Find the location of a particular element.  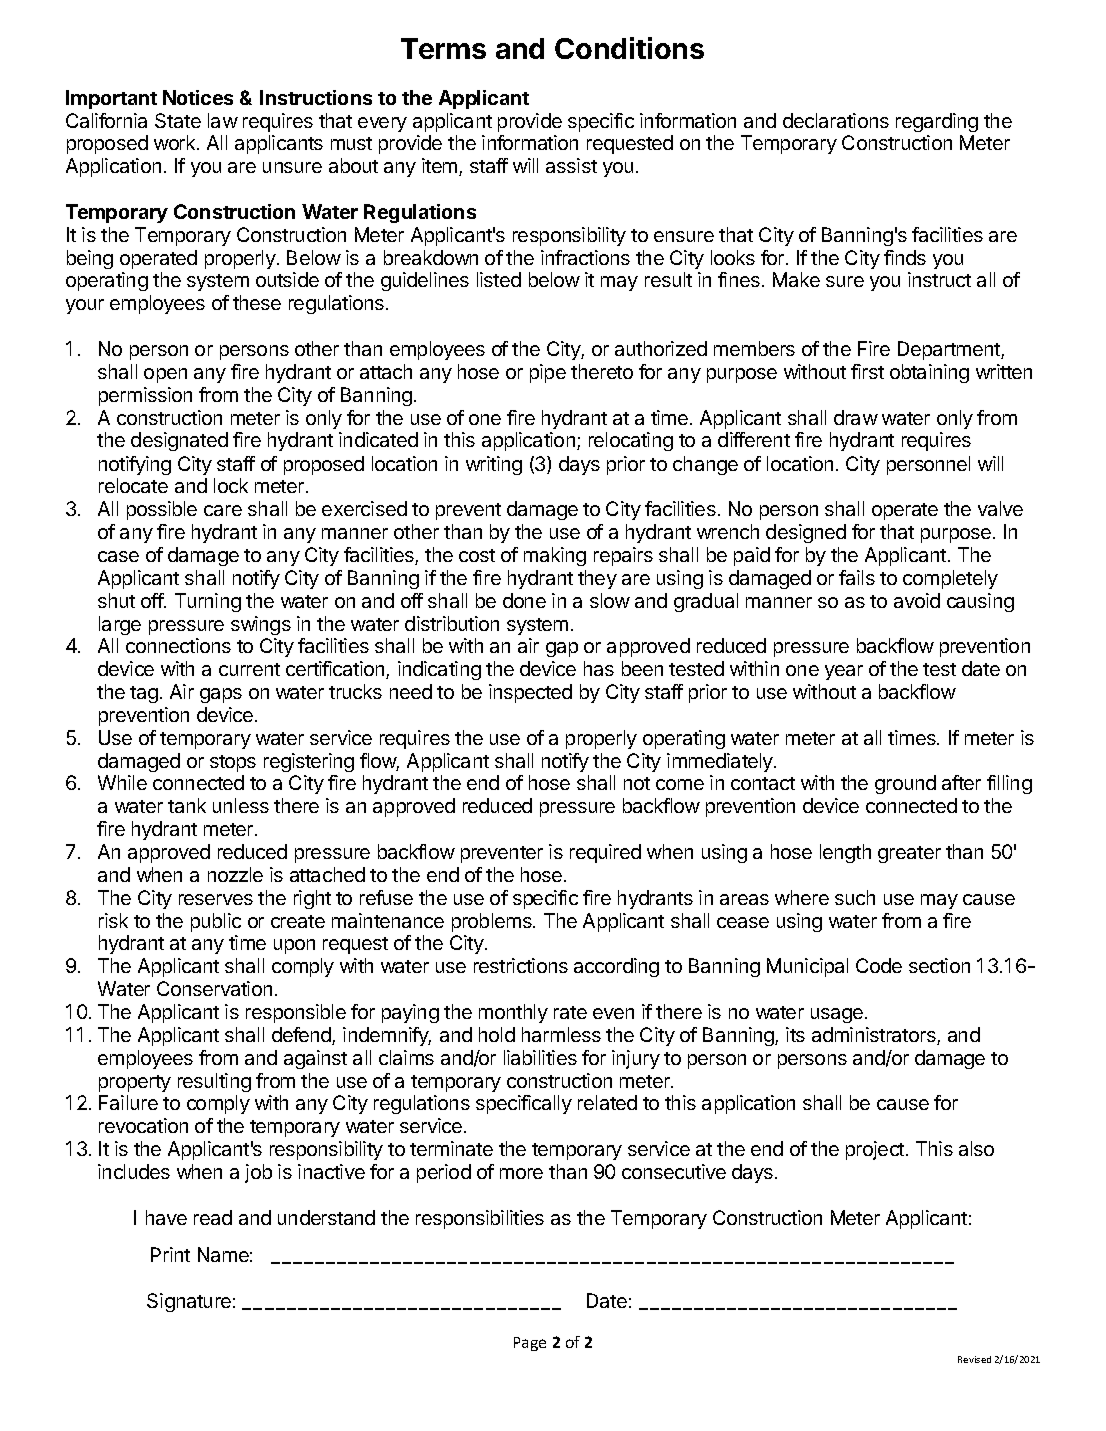

such is located at coordinates (855, 897).
